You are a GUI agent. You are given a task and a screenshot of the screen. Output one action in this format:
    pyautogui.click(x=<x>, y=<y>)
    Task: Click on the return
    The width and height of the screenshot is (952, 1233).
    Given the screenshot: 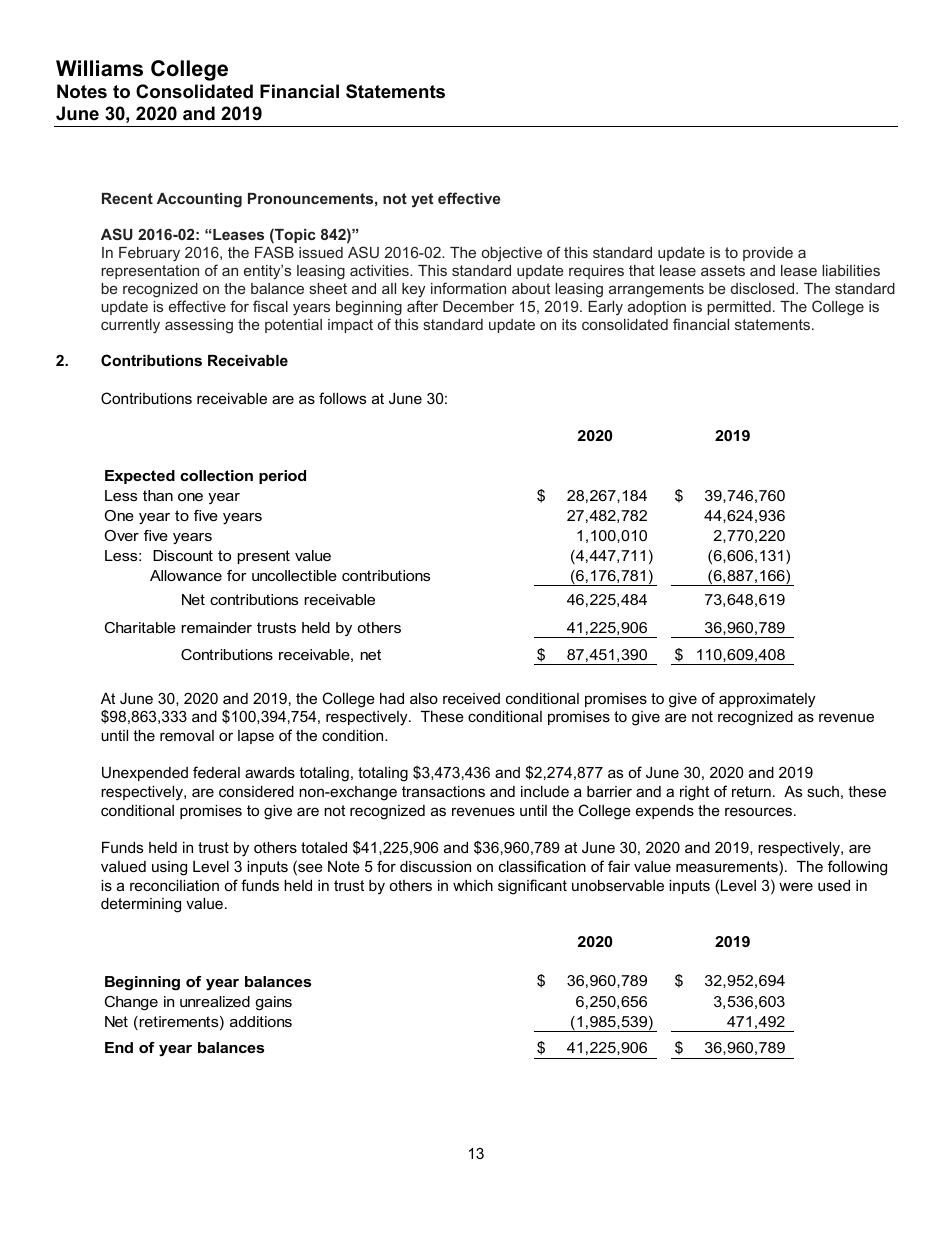 What is the action you would take?
    pyautogui.click(x=751, y=791)
